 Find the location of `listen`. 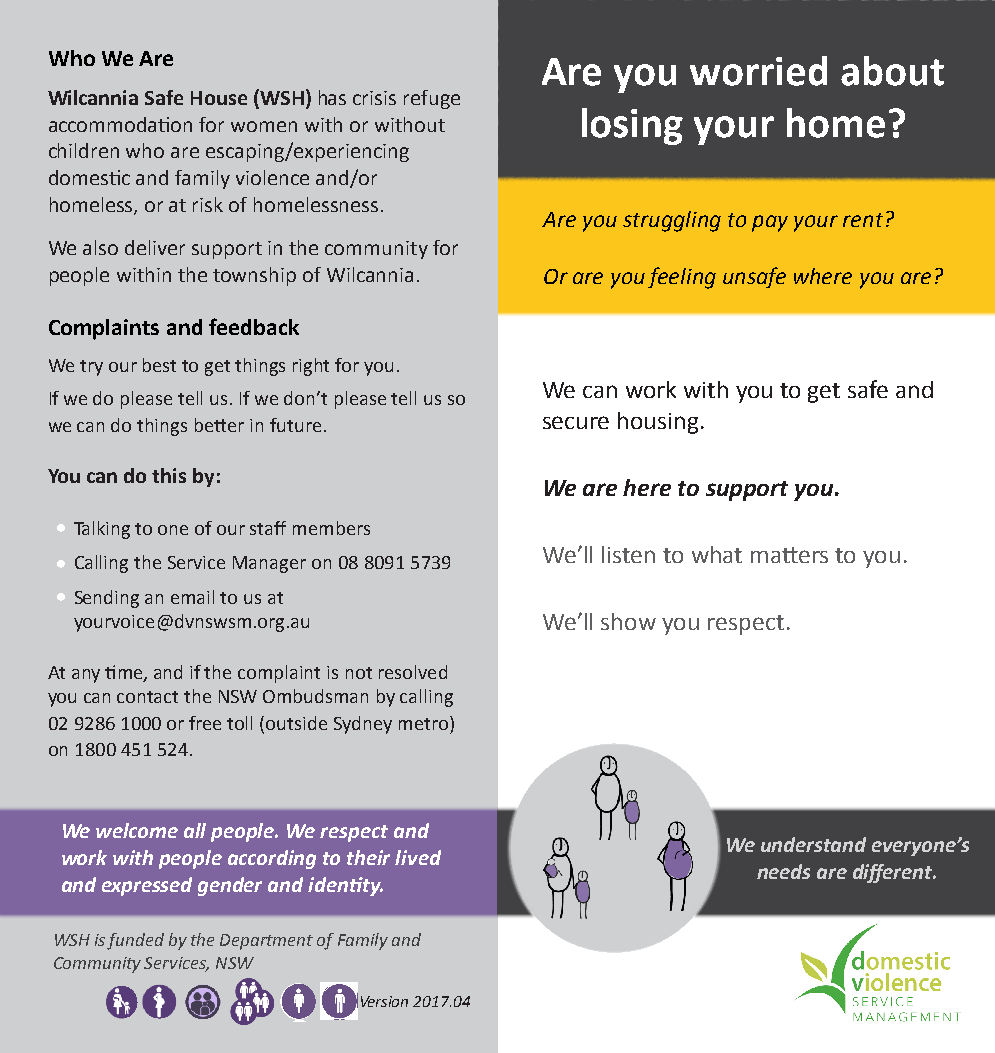

listen is located at coordinates (628, 554).
